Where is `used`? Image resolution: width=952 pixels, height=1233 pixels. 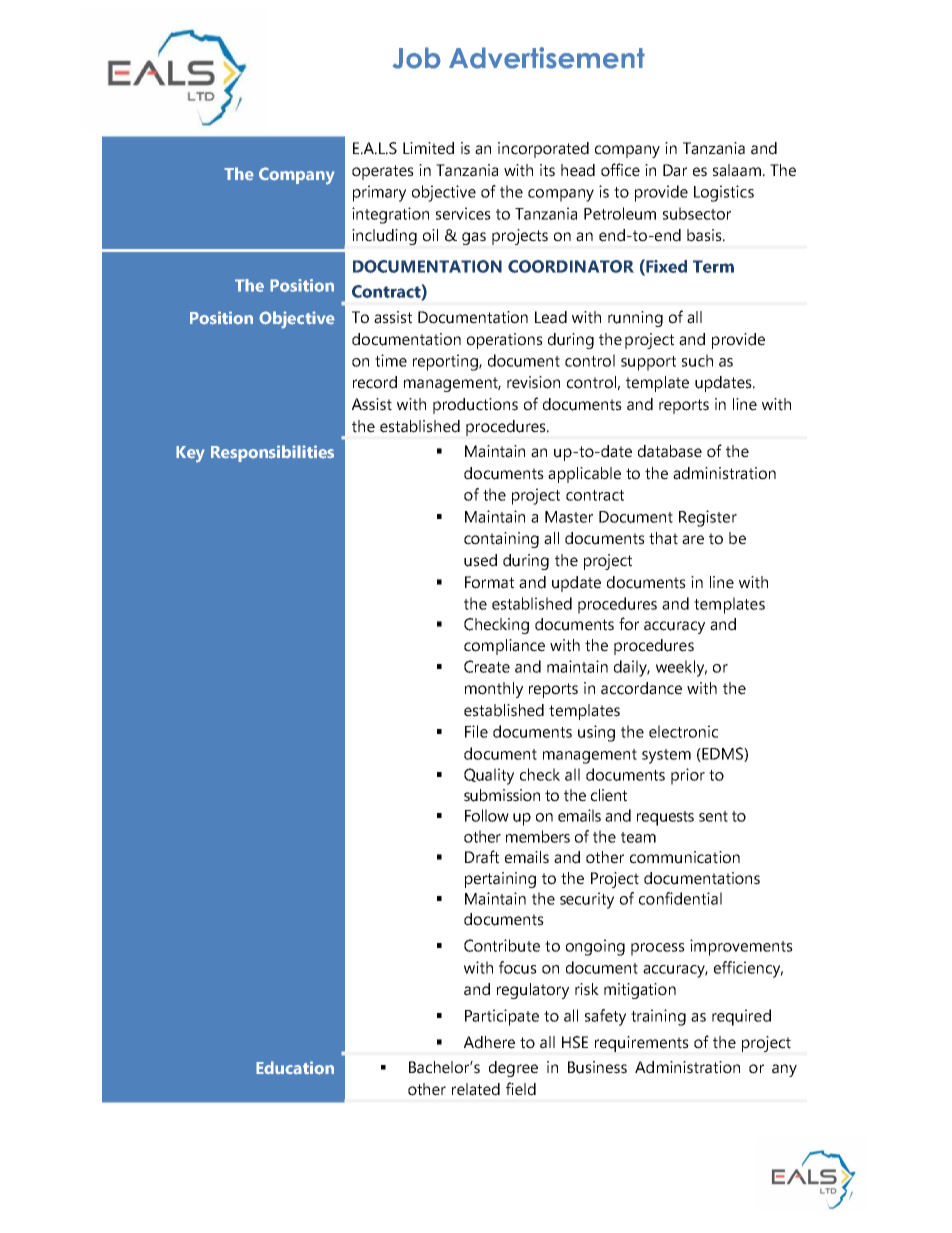 used is located at coordinates (480, 560).
